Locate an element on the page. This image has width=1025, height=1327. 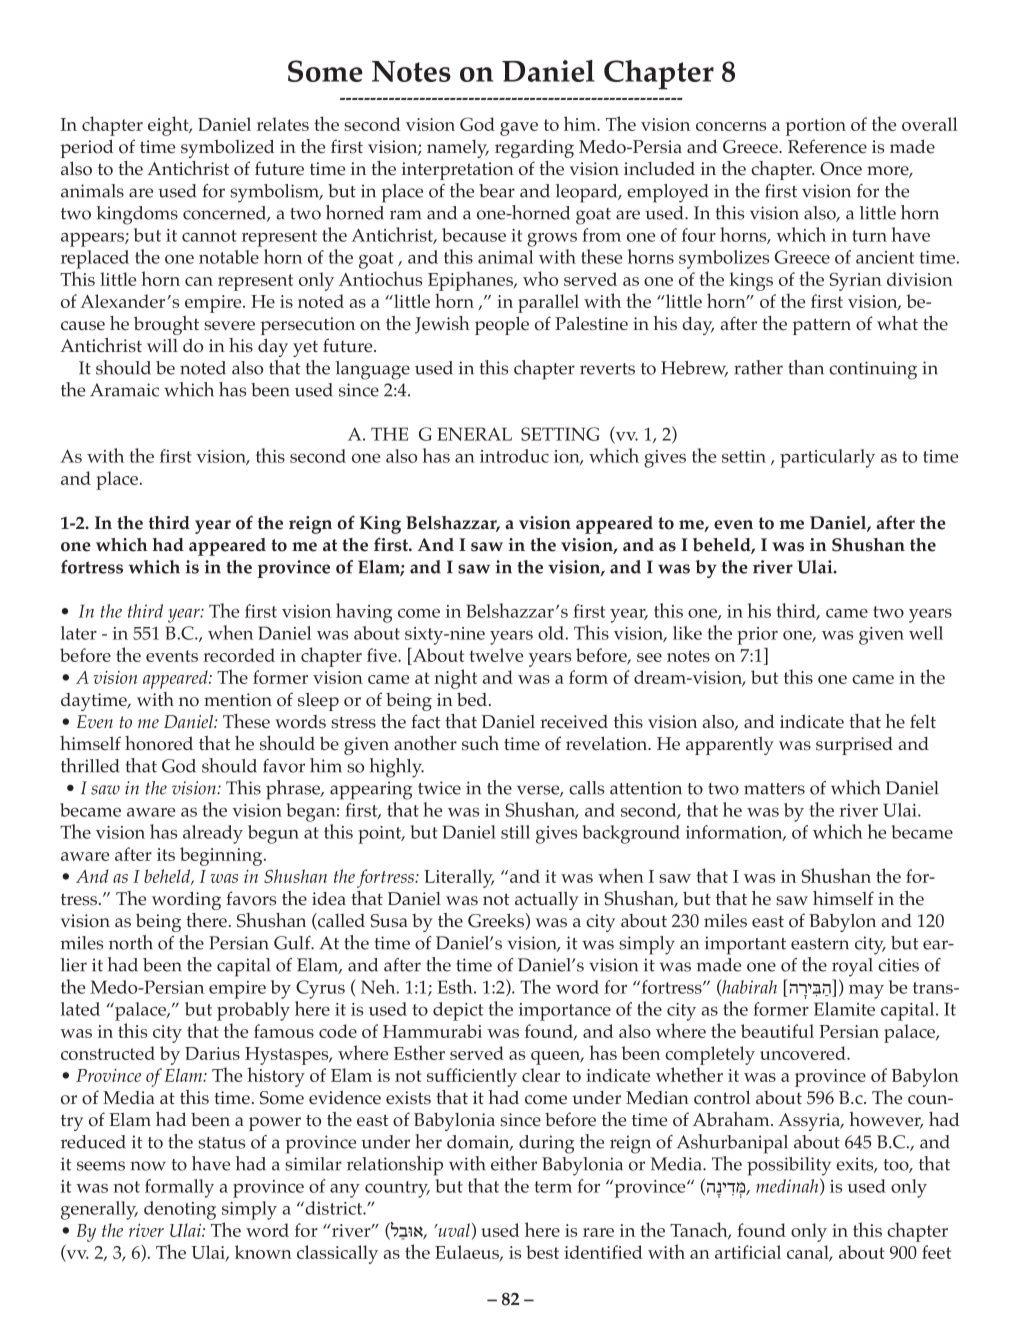
mention is located at coordinates (238, 700).
